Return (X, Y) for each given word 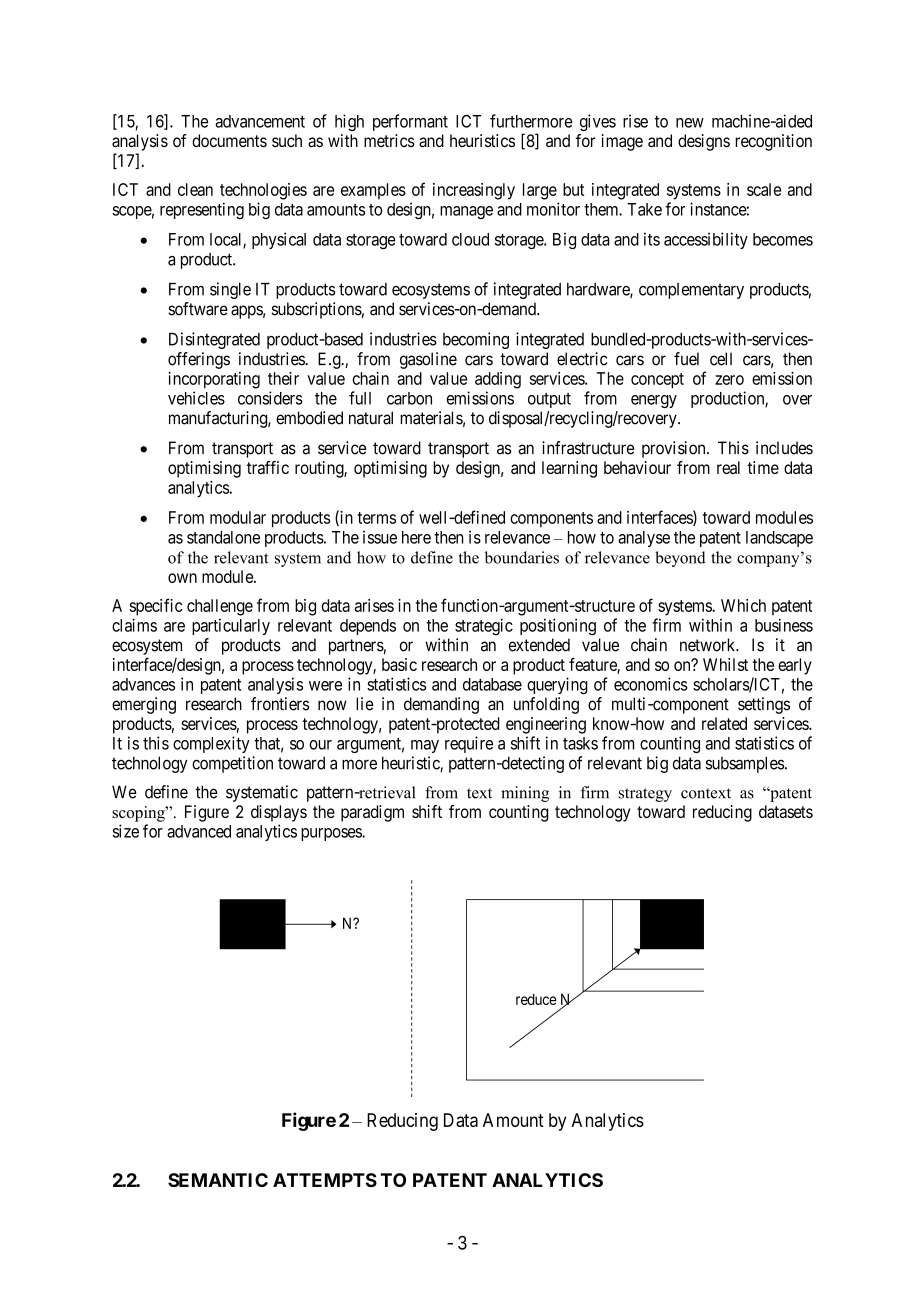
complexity (211, 744)
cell (721, 359)
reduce (536, 999)
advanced (199, 831)
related (724, 723)
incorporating (214, 380)
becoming (476, 340)
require (469, 744)
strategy (645, 795)
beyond (680, 559)
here (416, 537)
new (690, 123)
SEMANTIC (218, 1180)
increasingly (474, 191)
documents (229, 140)
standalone (223, 537)
